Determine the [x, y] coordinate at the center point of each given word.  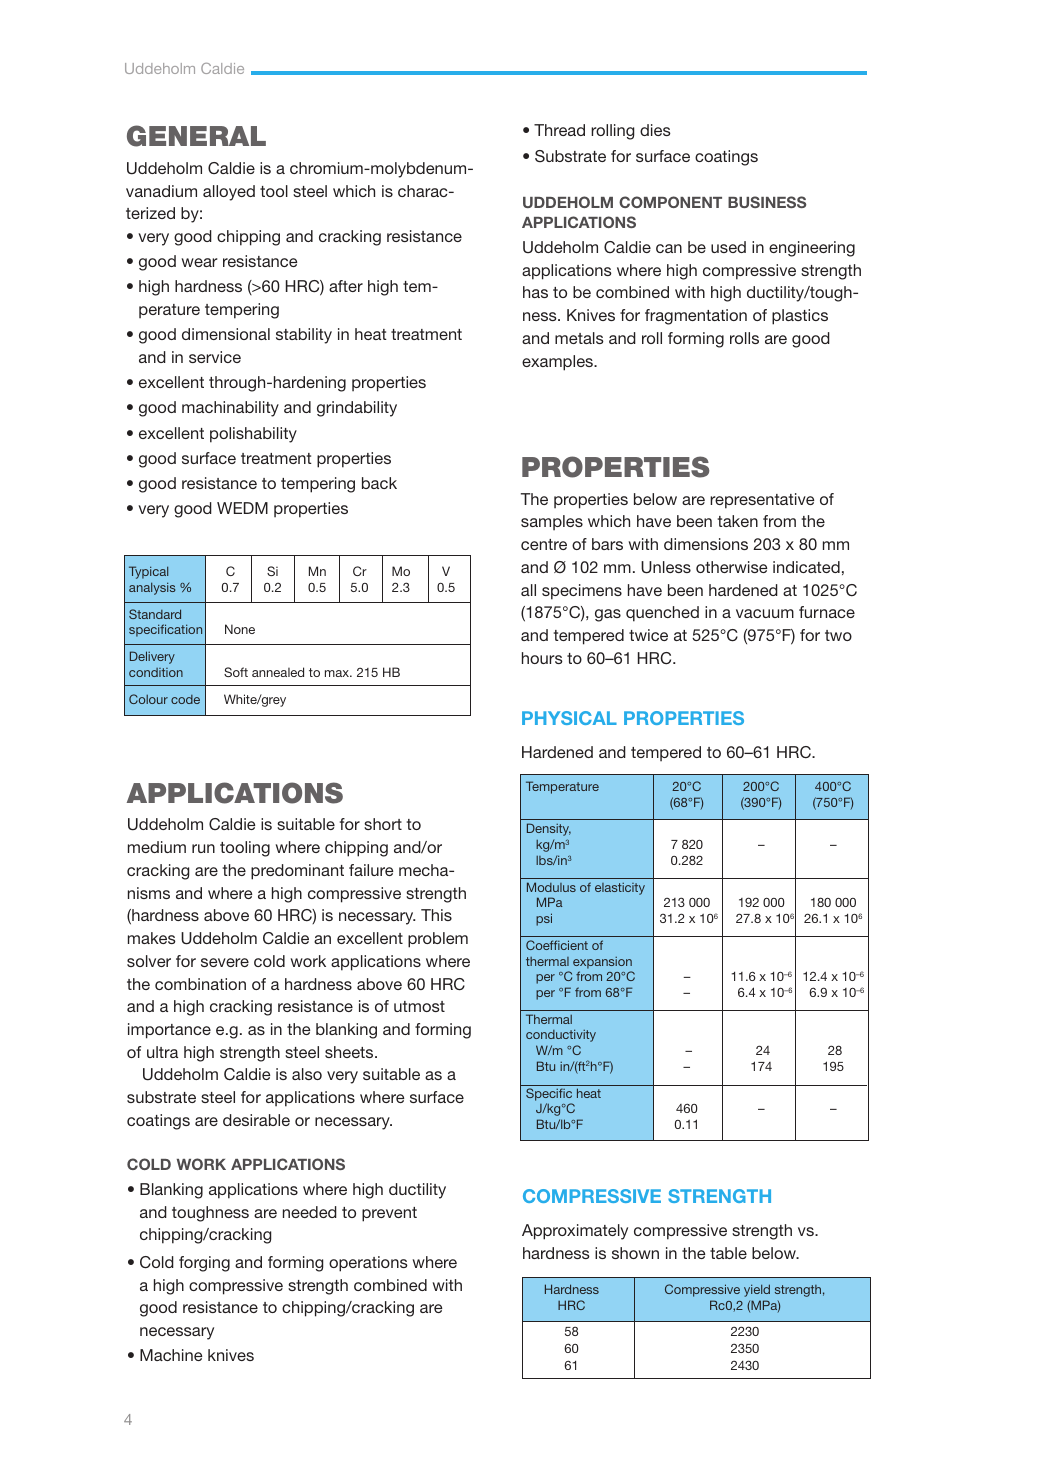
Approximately [575, 1232]
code [185, 699]
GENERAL [196, 136]
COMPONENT [670, 202]
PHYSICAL [569, 718]
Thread [559, 130]
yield [757, 1290]
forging [204, 1264]
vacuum [765, 613]
